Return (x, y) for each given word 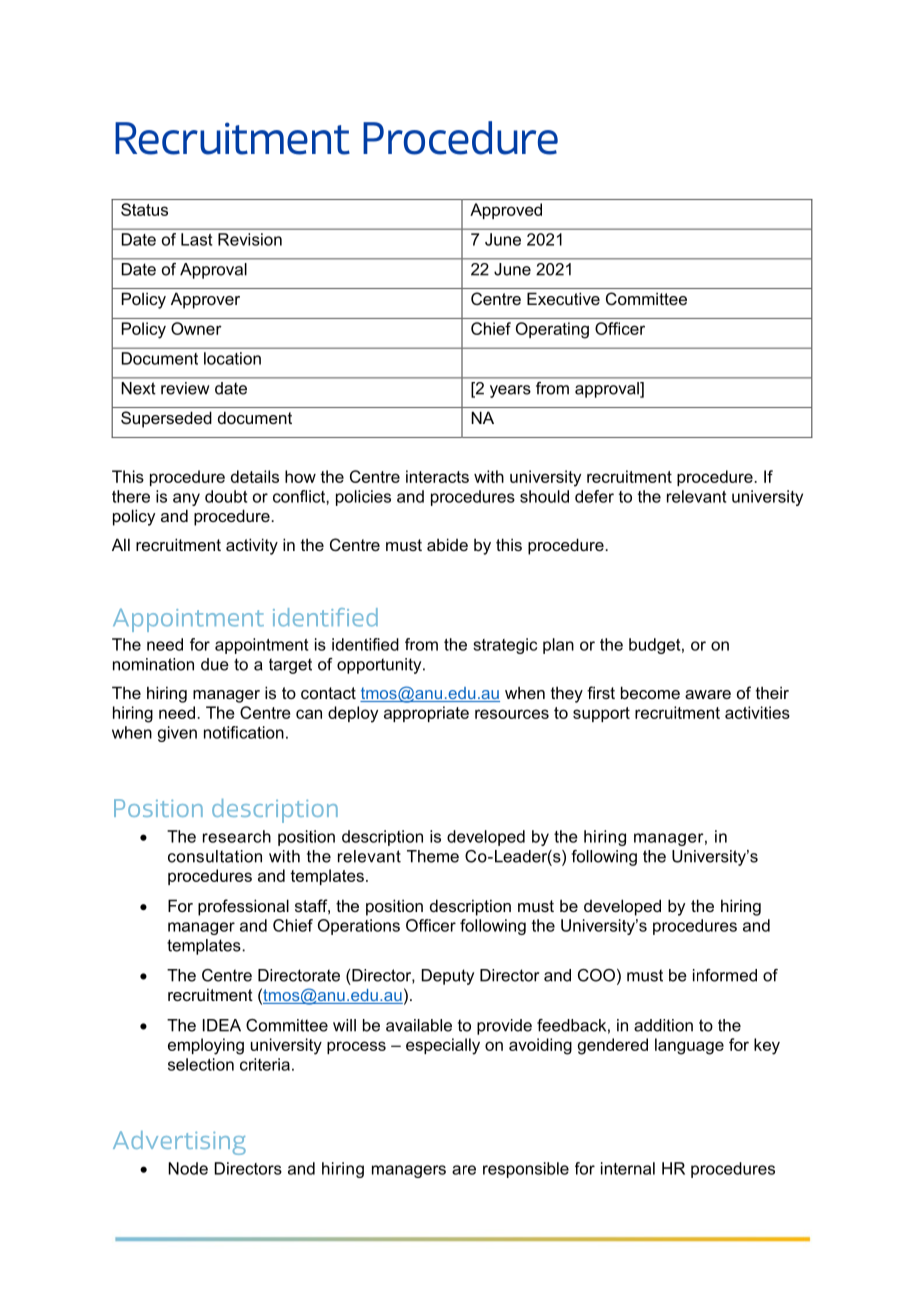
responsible (526, 1170)
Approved (506, 211)
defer (594, 496)
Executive (563, 298)
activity (252, 546)
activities (757, 712)
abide (447, 544)
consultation (215, 856)
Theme (433, 856)
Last (196, 239)
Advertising (179, 1143)
